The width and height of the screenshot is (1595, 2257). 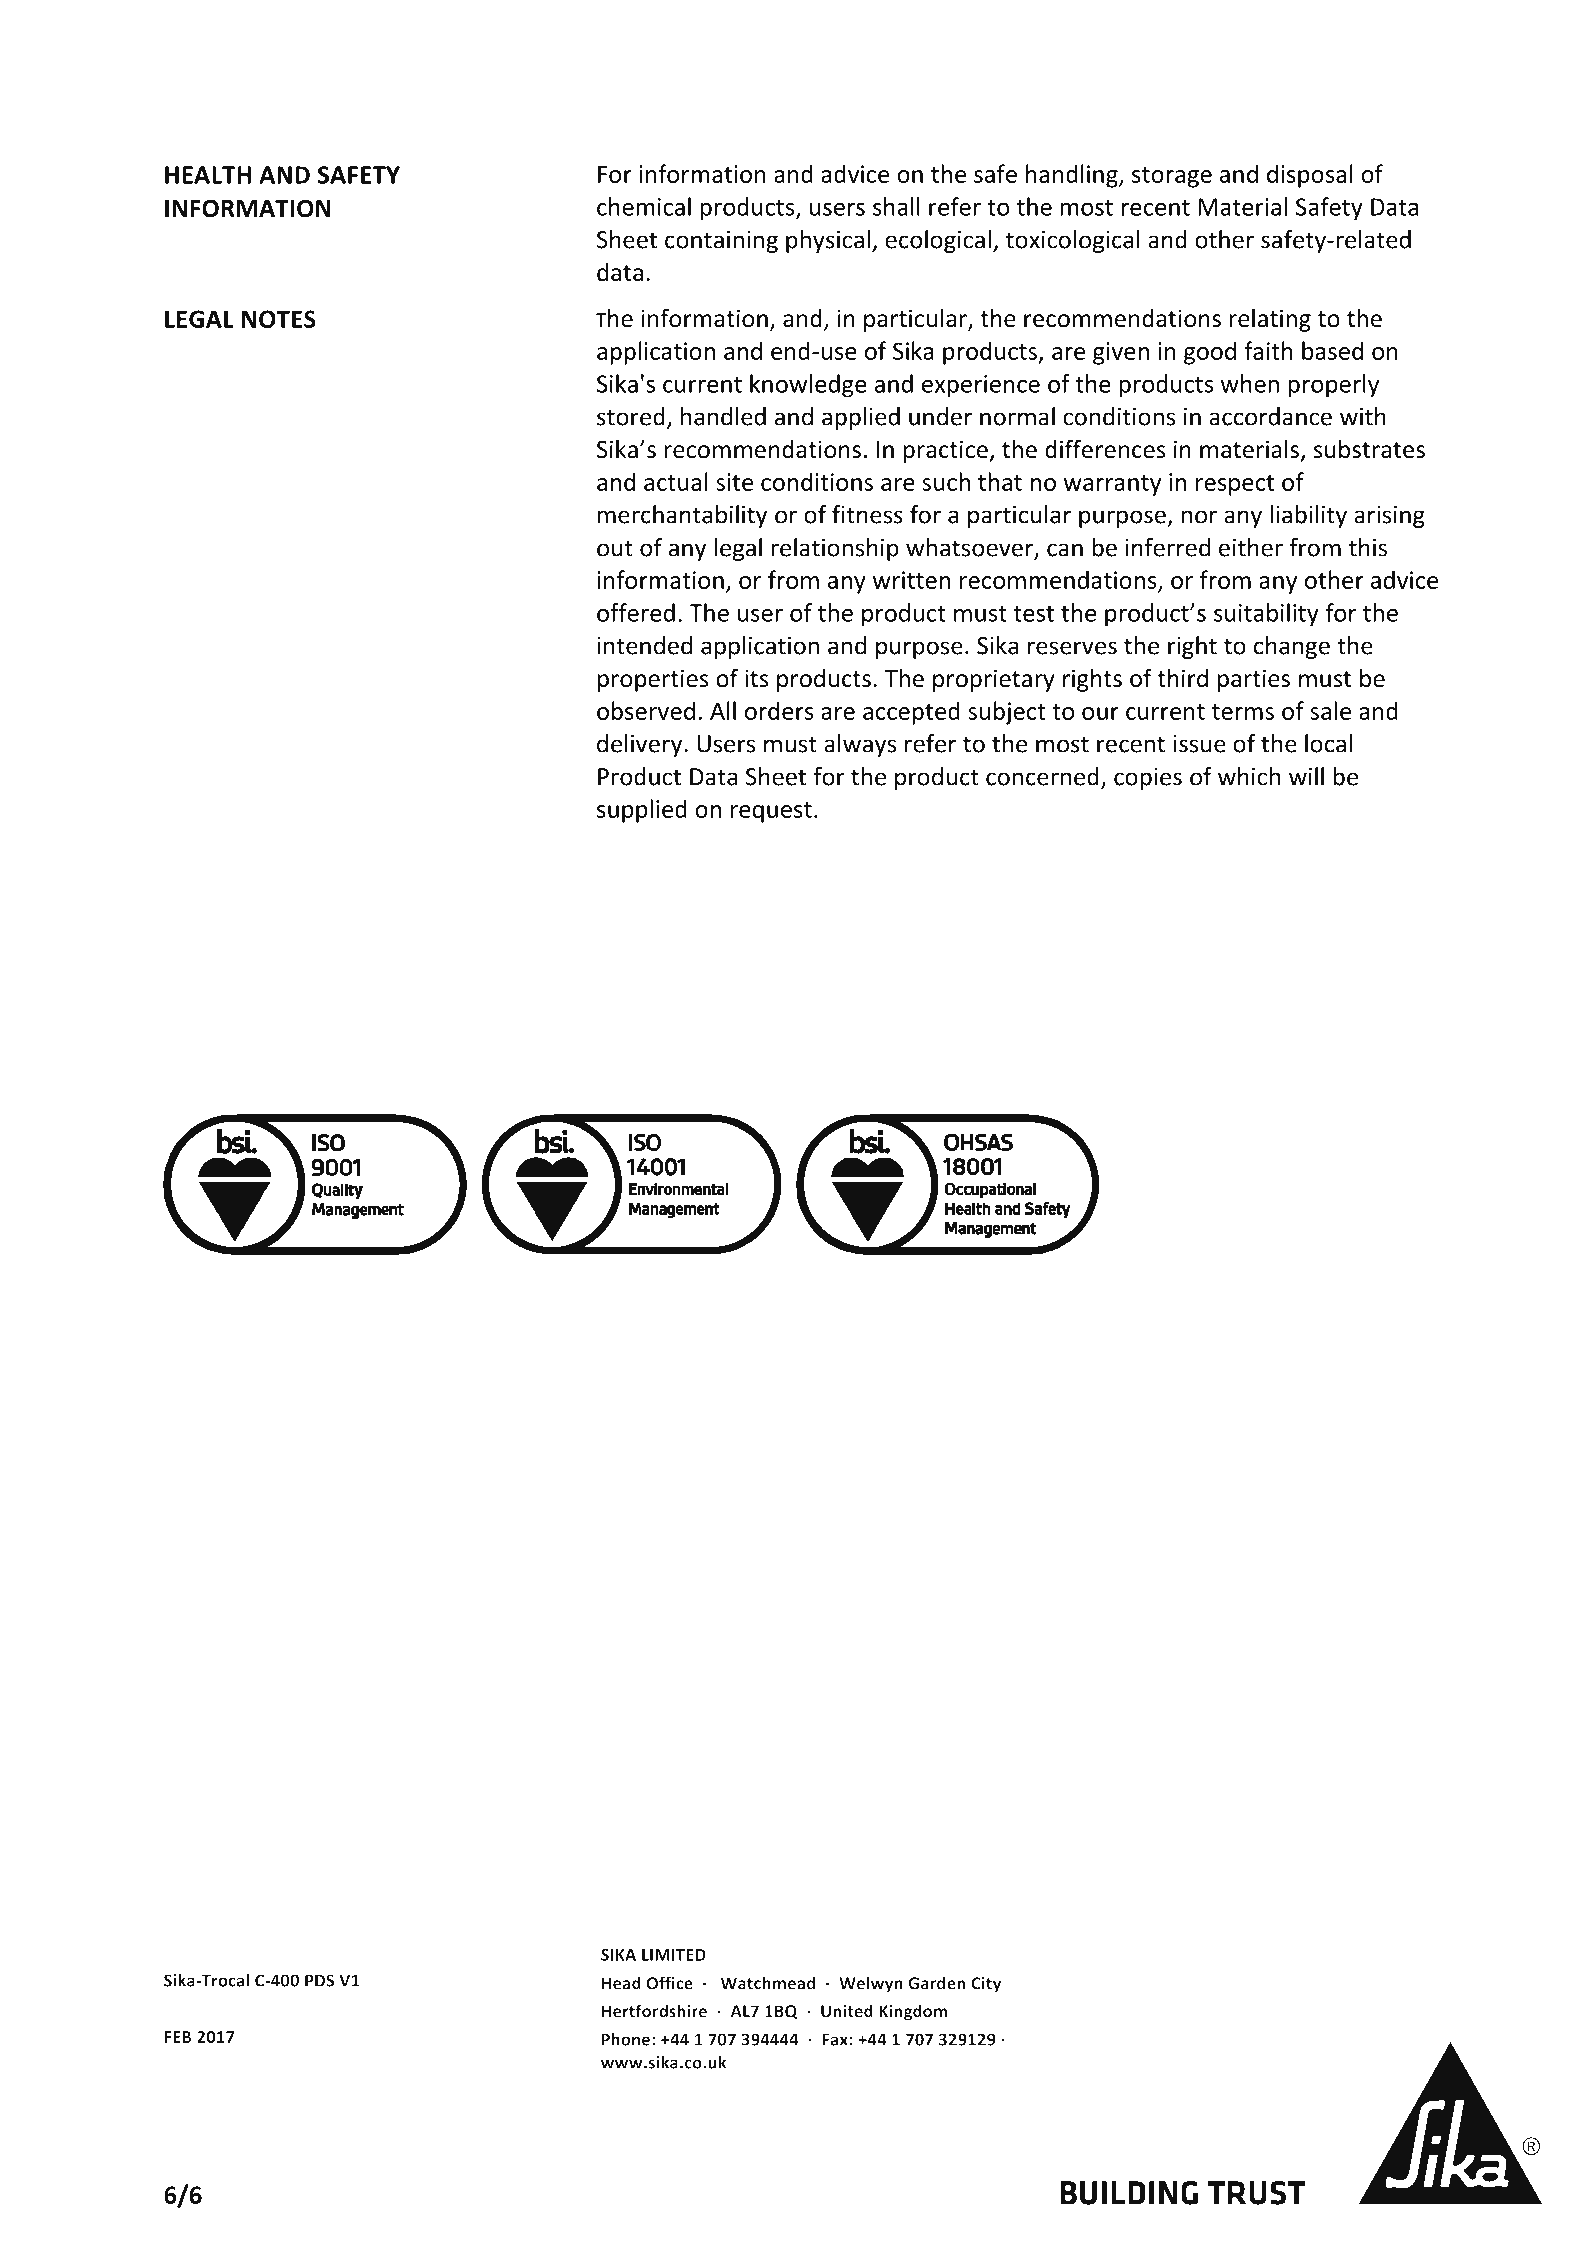 What do you see at coordinates (319, 1980) in the screenshot?
I see `PDS` at bounding box center [319, 1980].
